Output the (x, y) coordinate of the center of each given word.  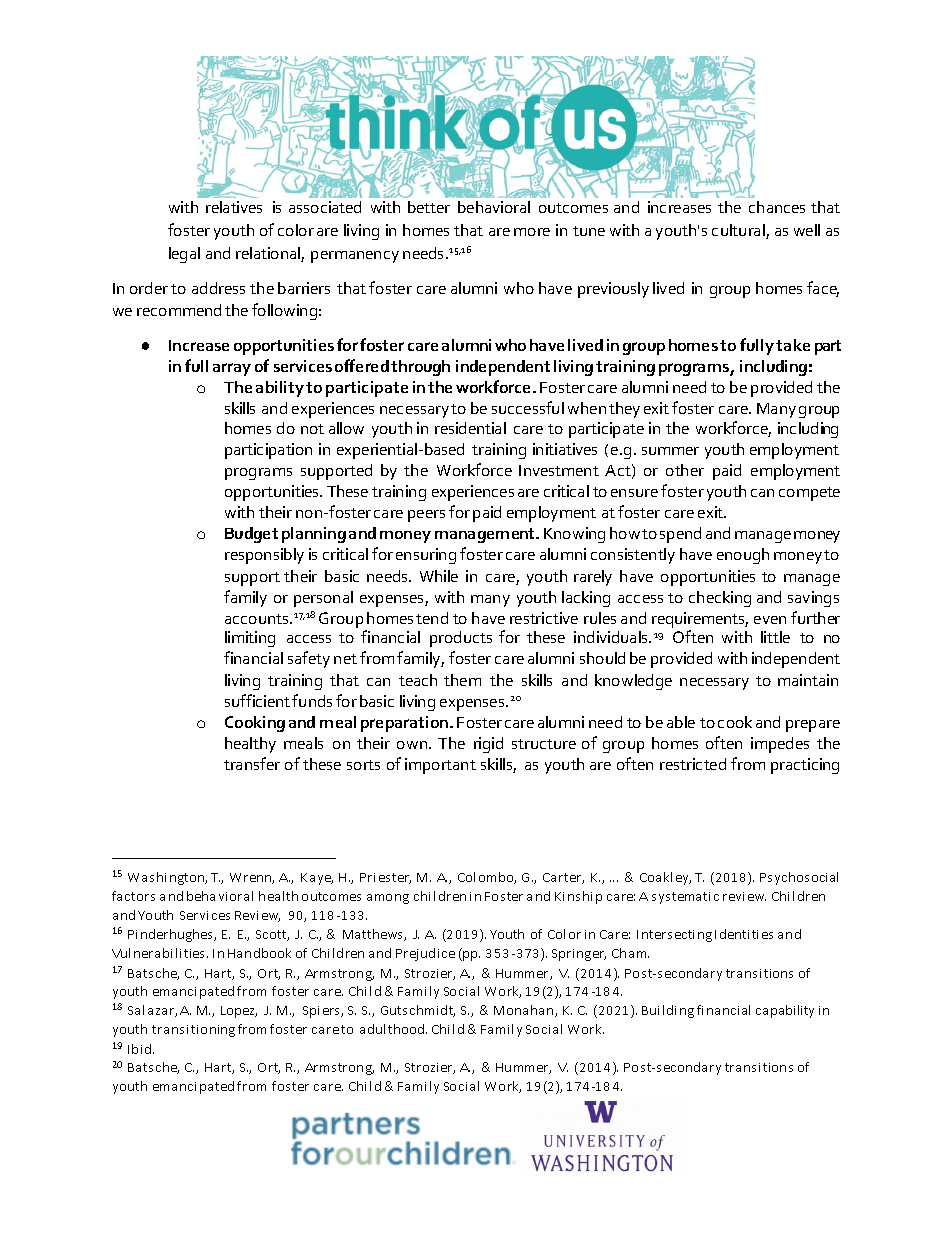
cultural (739, 231)
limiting (250, 639)
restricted (693, 764)
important (440, 766)
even (770, 620)
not (312, 429)
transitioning (193, 1031)
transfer (252, 763)
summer (670, 451)
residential (470, 428)
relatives (234, 207)
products (461, 639)
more (532, 232)
